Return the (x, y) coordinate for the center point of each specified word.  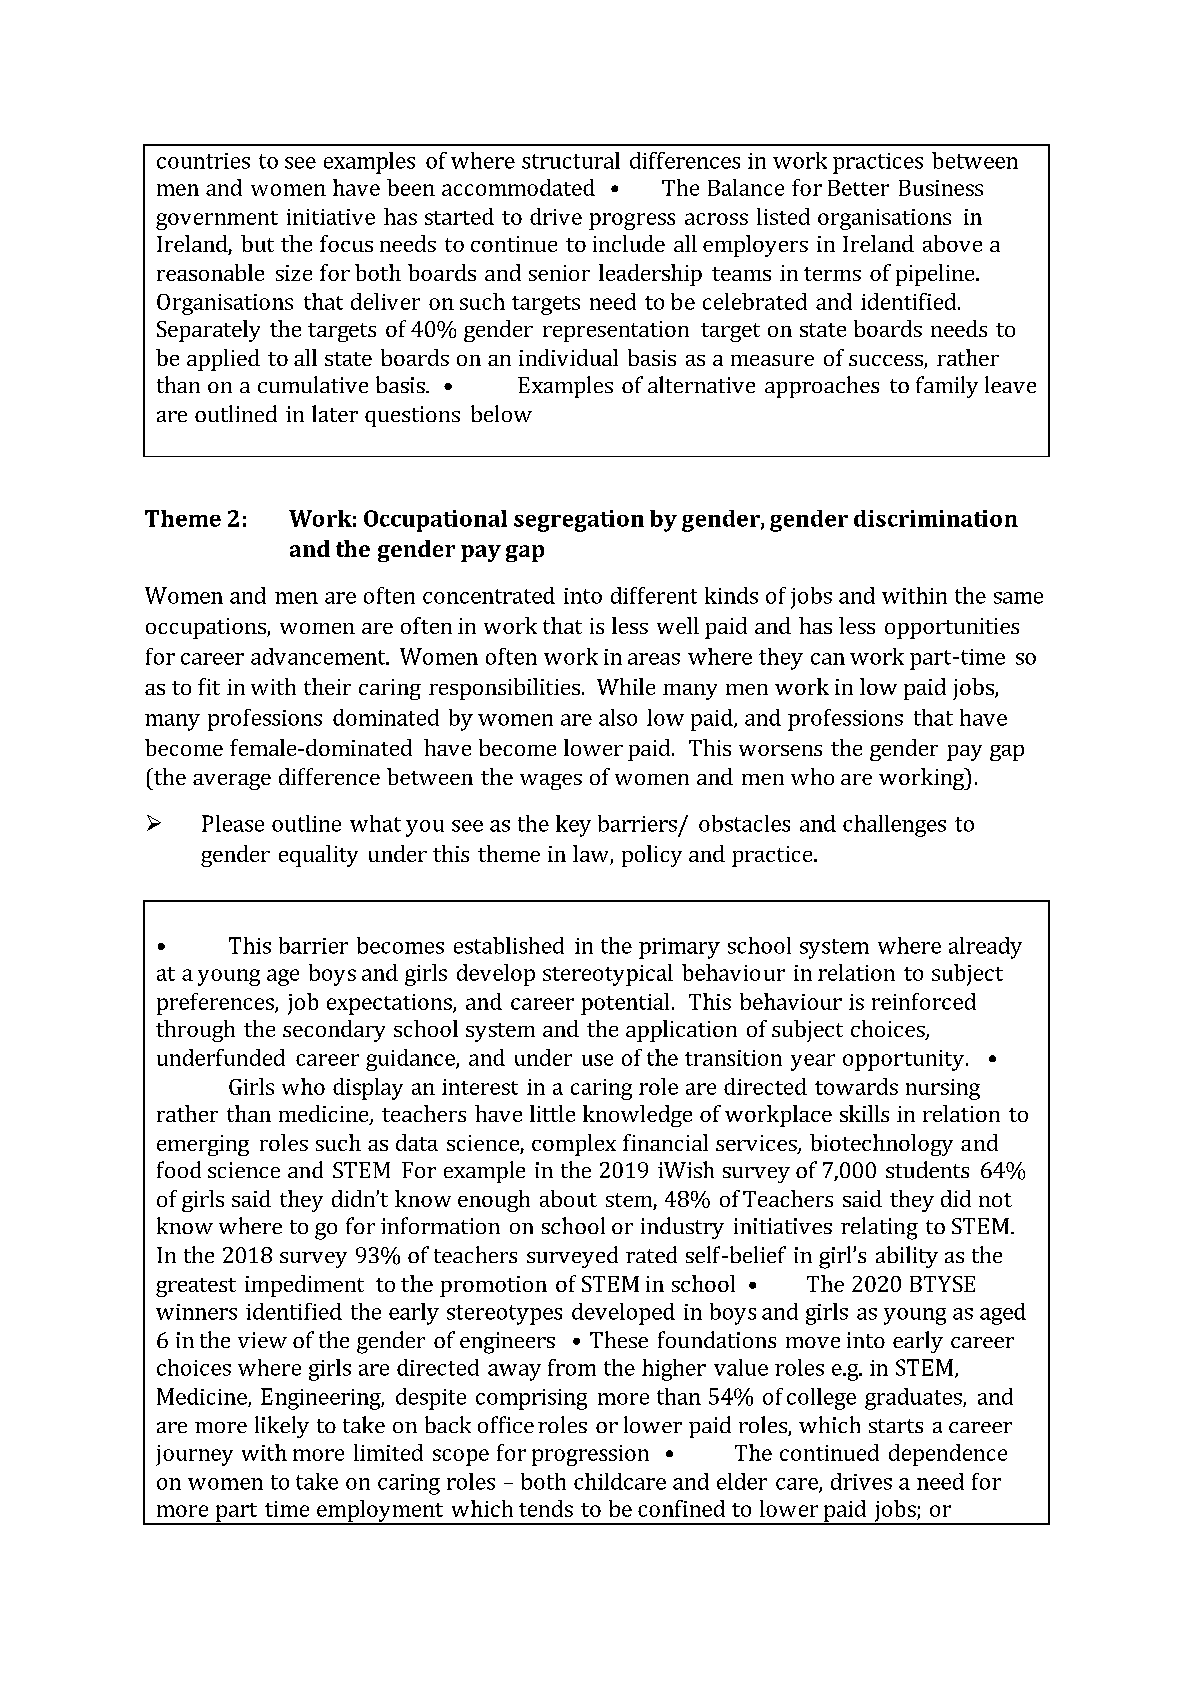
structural (571, 160)
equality (318, 856)
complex (574, 1145)
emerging (203, 1145)
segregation (579, 521)
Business (941, 188)
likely (282, 1427)
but (257, 243)
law (592, 855)
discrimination (936, 518)
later (335, 413)
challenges (894, 826)
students (927, 1169)
